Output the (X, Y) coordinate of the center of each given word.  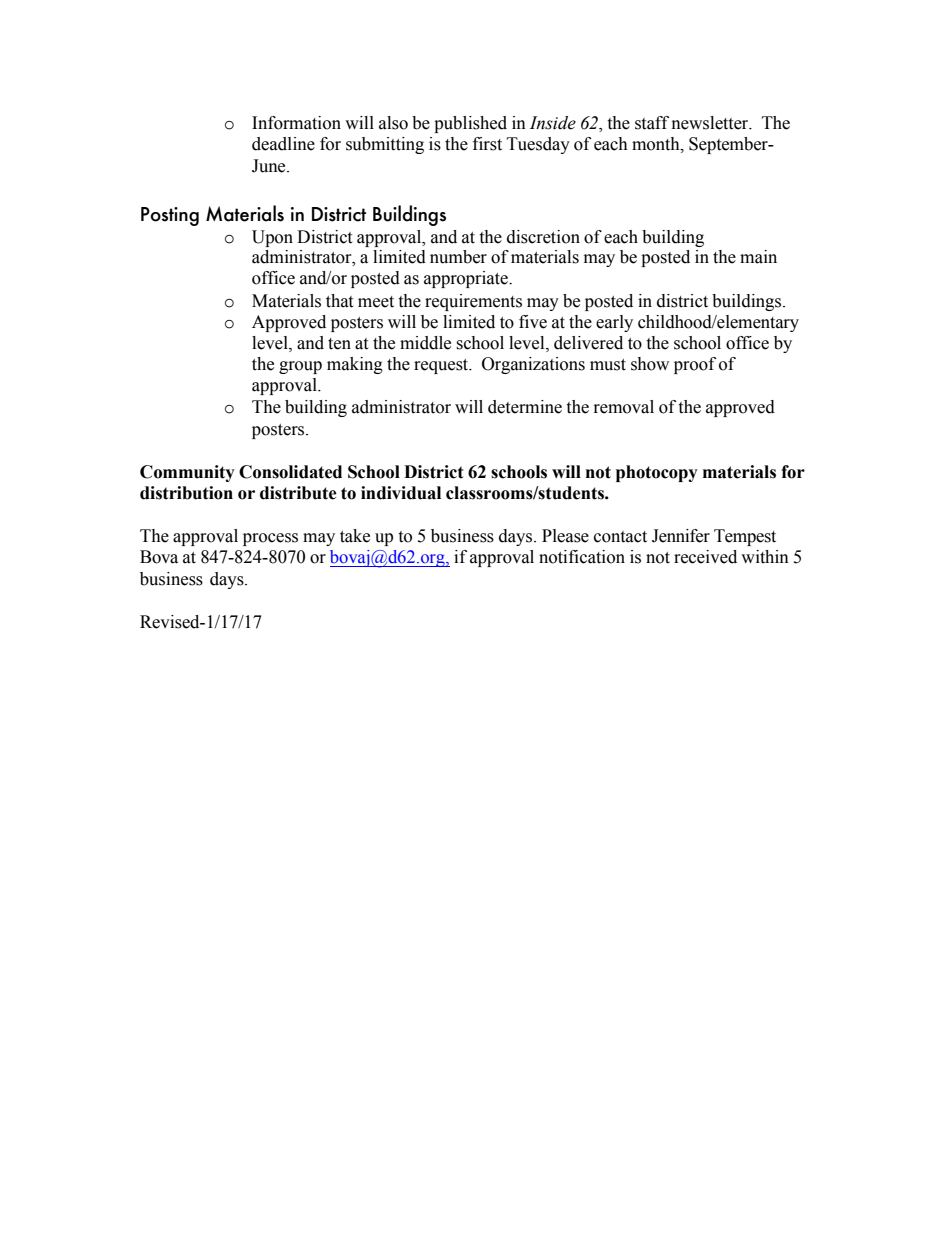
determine (525, 407)
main (758, 257)
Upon (272, 238)
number (458, 257)
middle (425, 343)
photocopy (657, 473)
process (270, 539)
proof (695, 365)
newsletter (711, 123)
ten (339, 344)
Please (565, 536)
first (487, 144)
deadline (283, 144)
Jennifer (681, 536)
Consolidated (290, 472)
